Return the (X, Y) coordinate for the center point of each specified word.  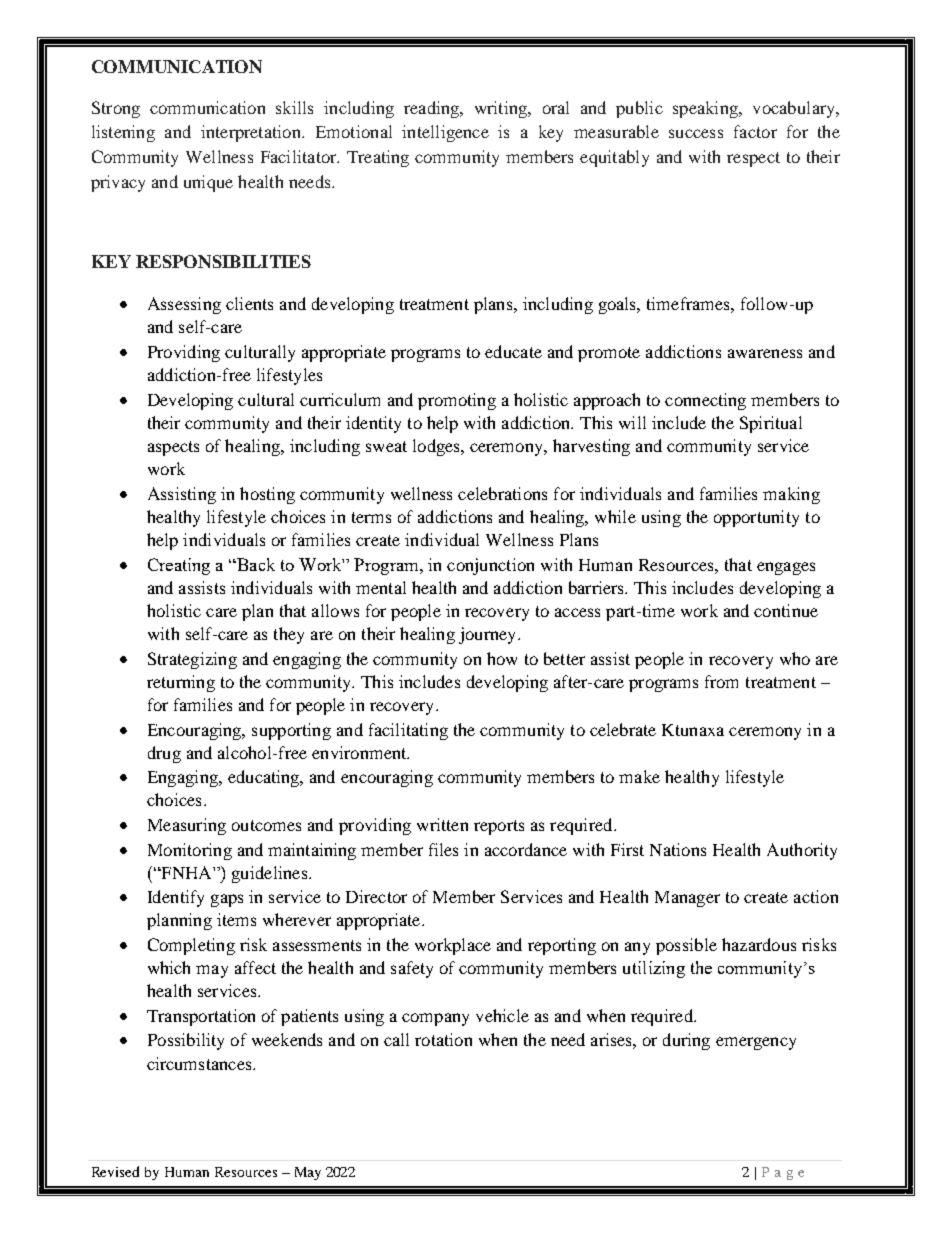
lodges (437, 447)
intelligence (445, 133)
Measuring (187, 826)
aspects (173, 448)
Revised (115, 1171)
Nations (678, 849)
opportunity (756, 518)
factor (755, 131)
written (442, 824)
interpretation (252, 133)
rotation (443, 1039)
